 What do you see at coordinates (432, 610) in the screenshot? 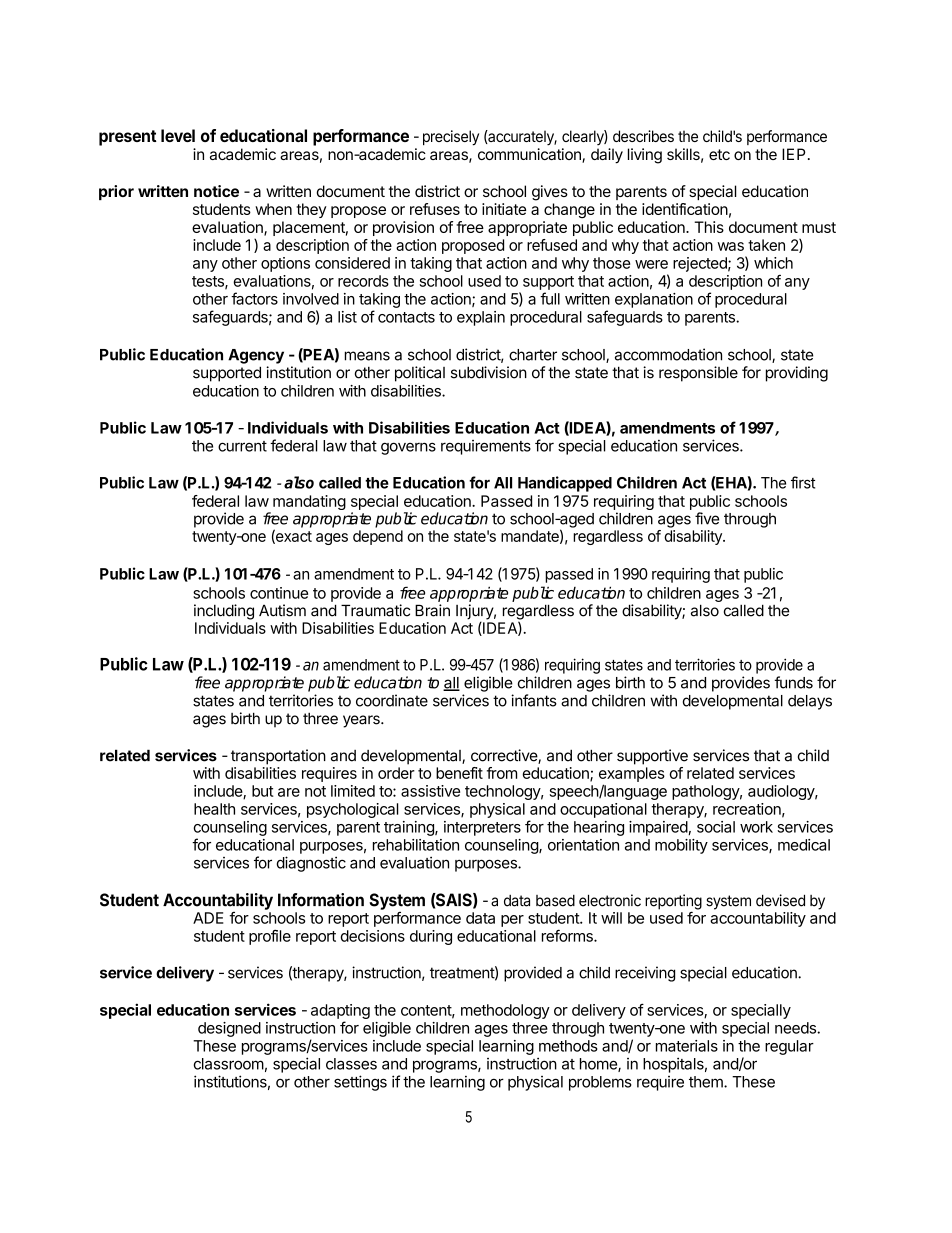
I see `Brain` at bounding box center [432, 610].
